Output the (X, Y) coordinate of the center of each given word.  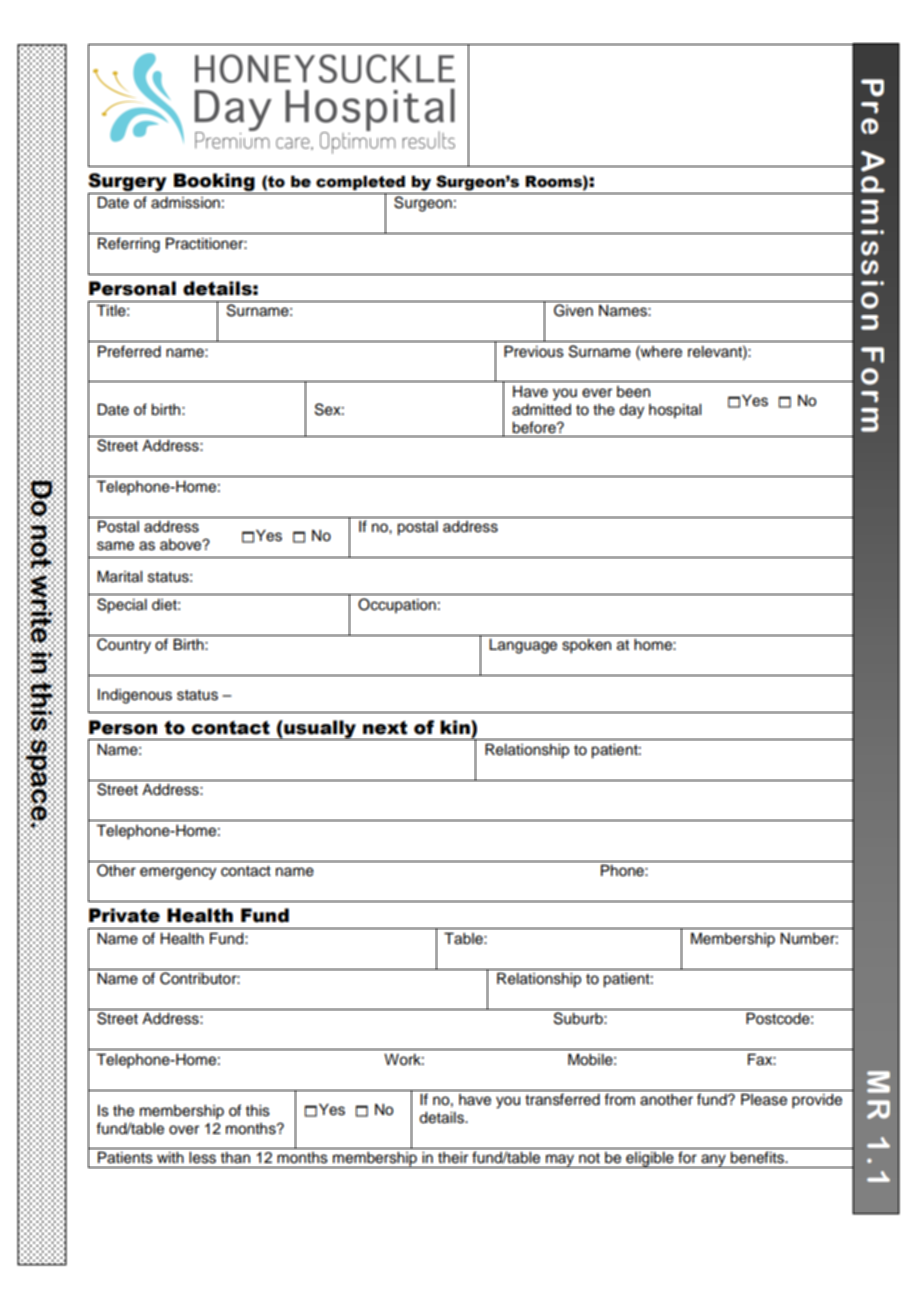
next (385, 728)
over (184, 1130)
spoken (586, 646)
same (115, 546)
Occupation (397, 605)
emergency (178, 873)
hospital (675, 411)
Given (573, 310)
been (633, 392)
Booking (214, 182)
